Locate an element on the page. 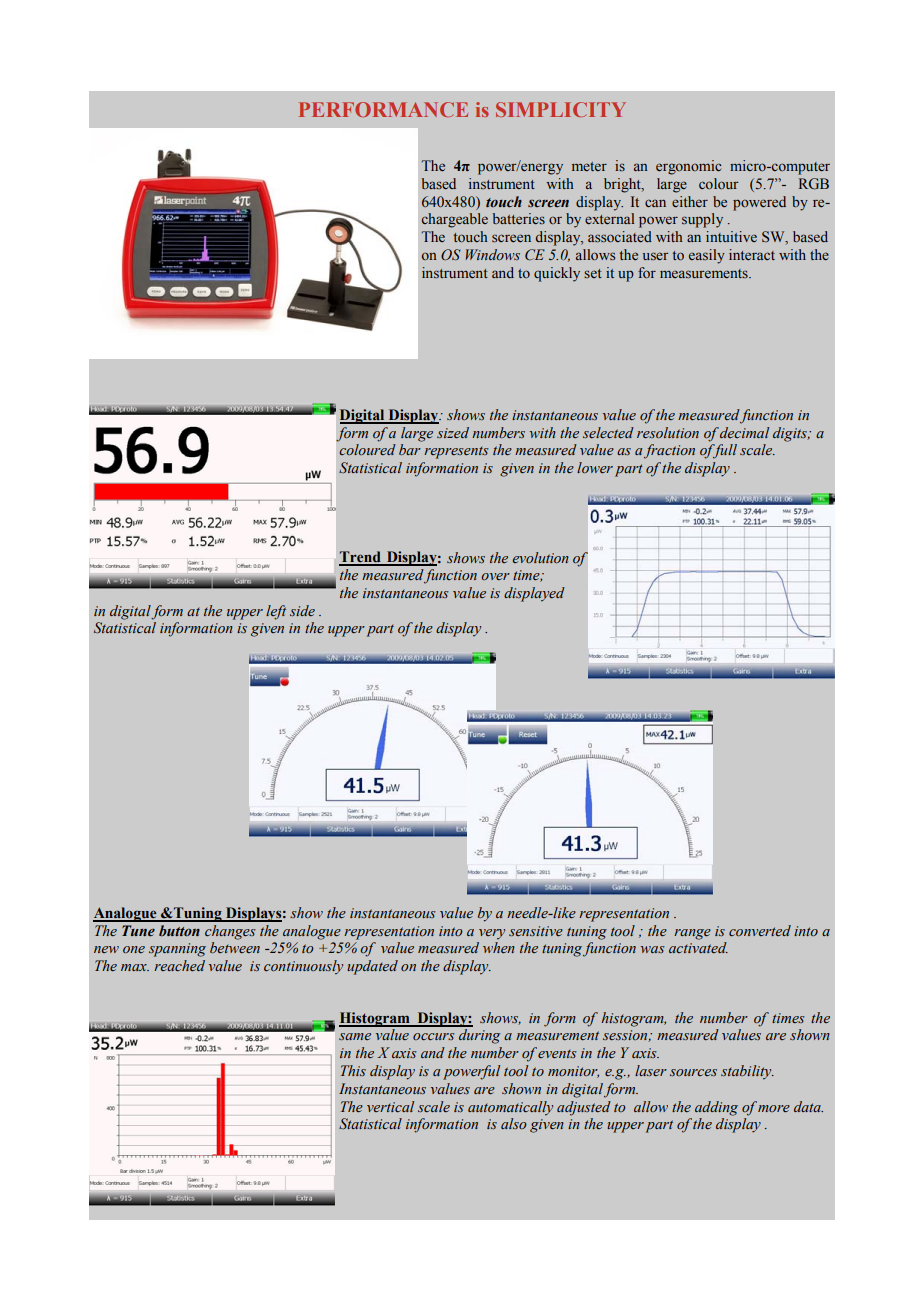  This is located at coordinates (353, 1070).
